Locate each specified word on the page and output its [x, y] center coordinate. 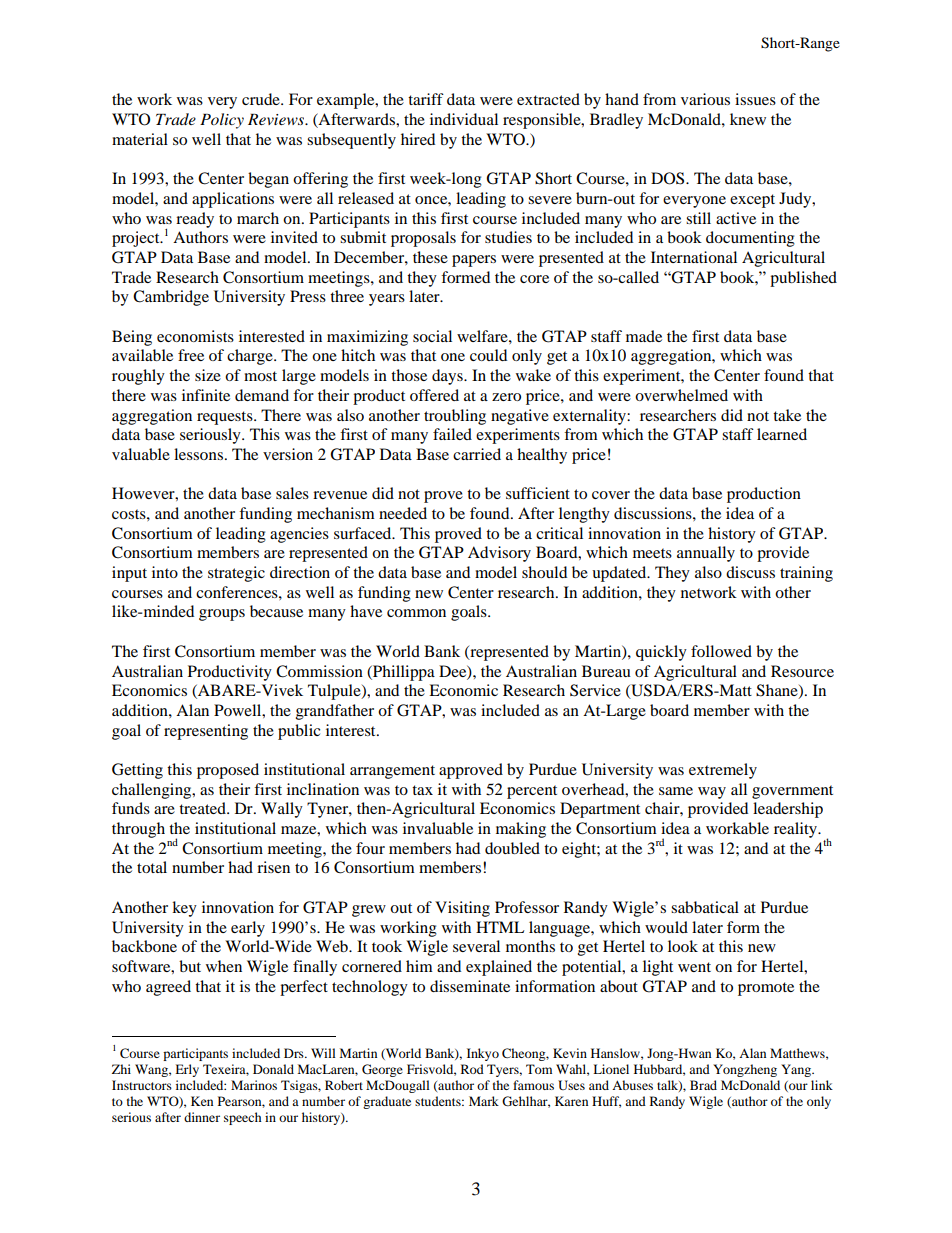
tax [422, 790]
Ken [202, 1101]
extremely [723, 771]
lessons [198, 454]
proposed [228, 771]
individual [464, 119]
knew [748, 119]
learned [782, 434]
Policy [222, 121]
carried [477, 454]
